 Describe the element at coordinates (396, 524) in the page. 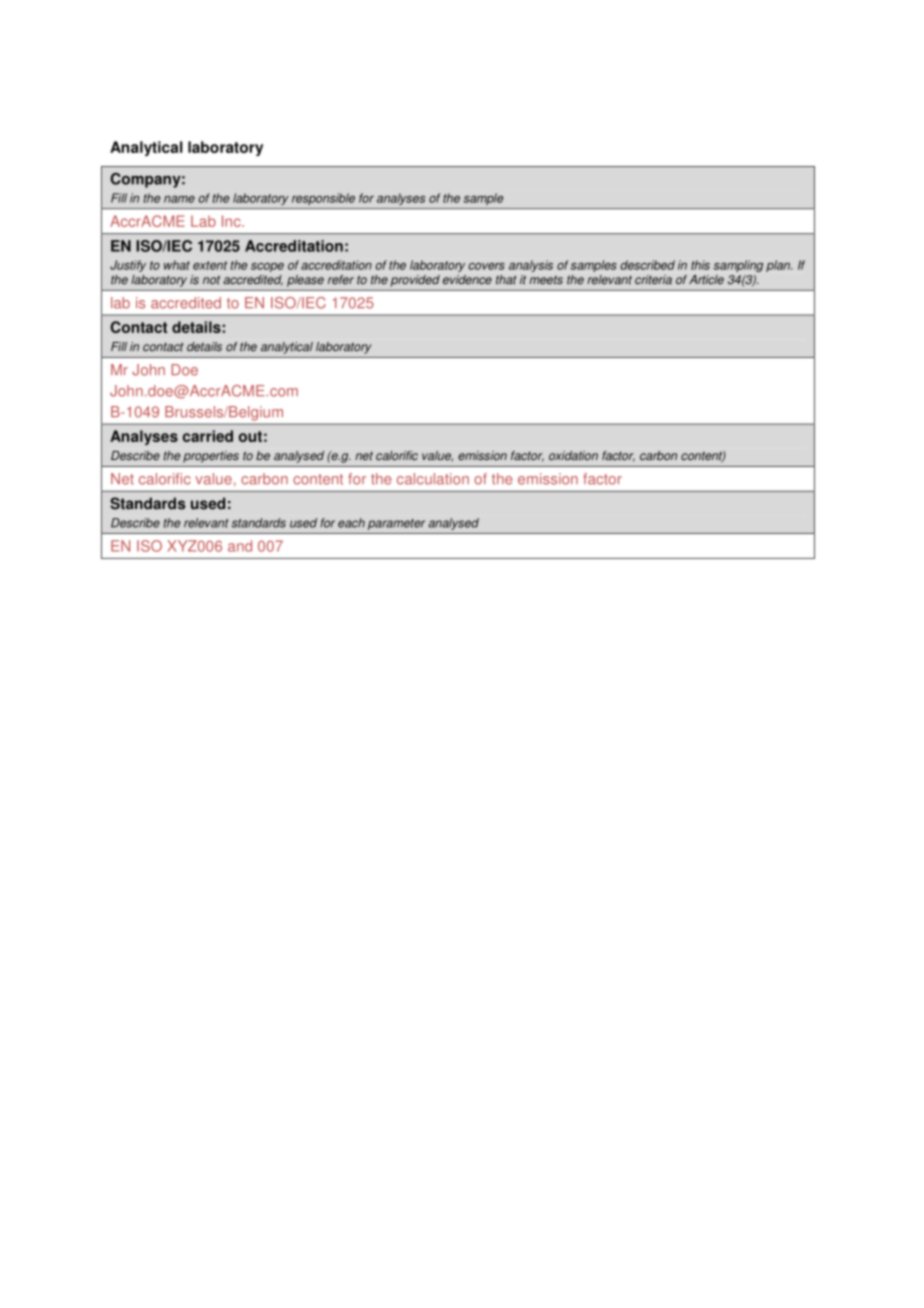

I see `parameter` at that location.
